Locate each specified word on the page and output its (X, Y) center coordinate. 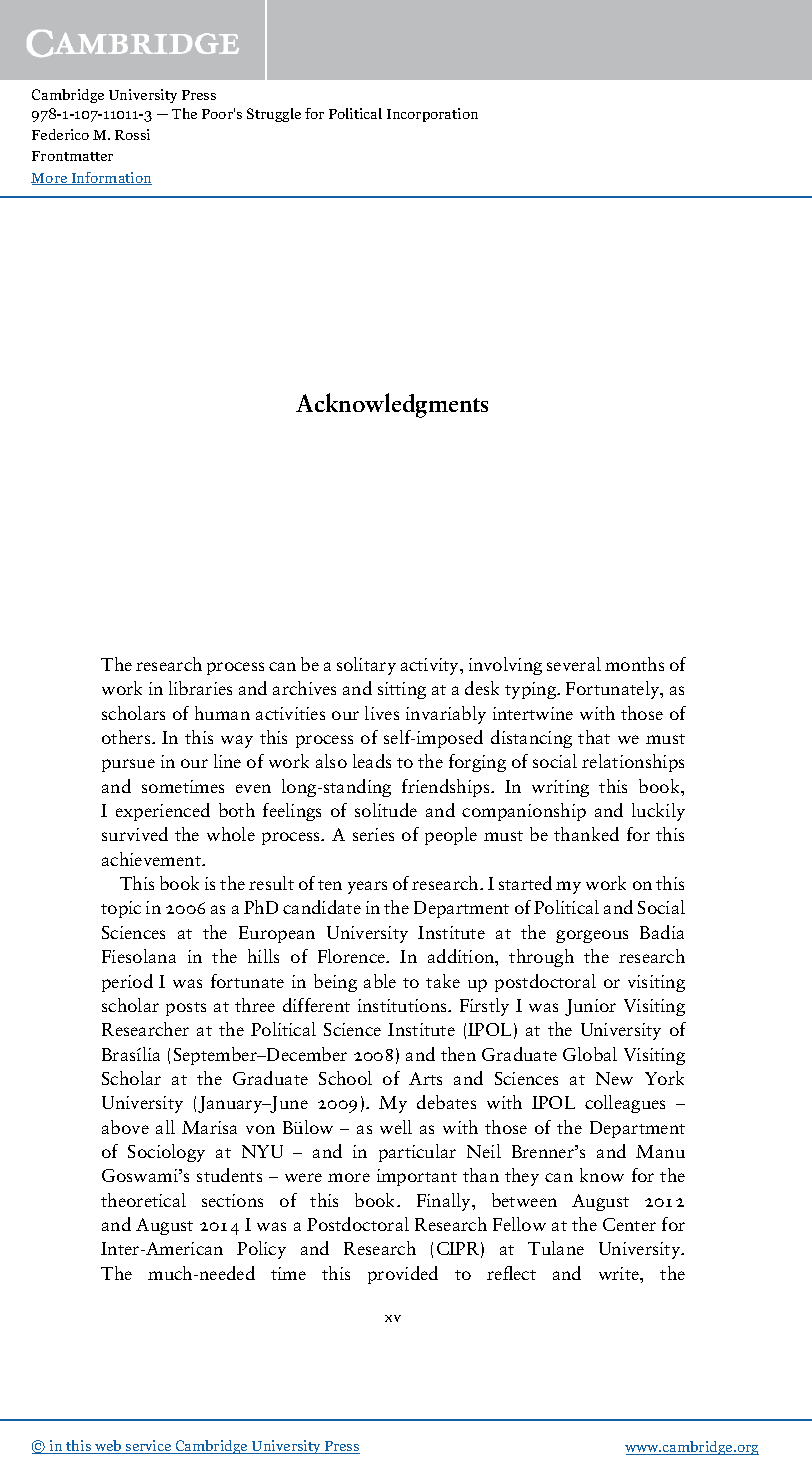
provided (403, 1275)
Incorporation (432, 115)
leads (372, 761)
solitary (366, 666)
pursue (128, 765)
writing (560, 788)
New (614, 1078)
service (149, 1447)
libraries (200, 688)
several (574, 664)
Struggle (274, 115)
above (125, 1127)
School (345, 1078)
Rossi (132, 134)
